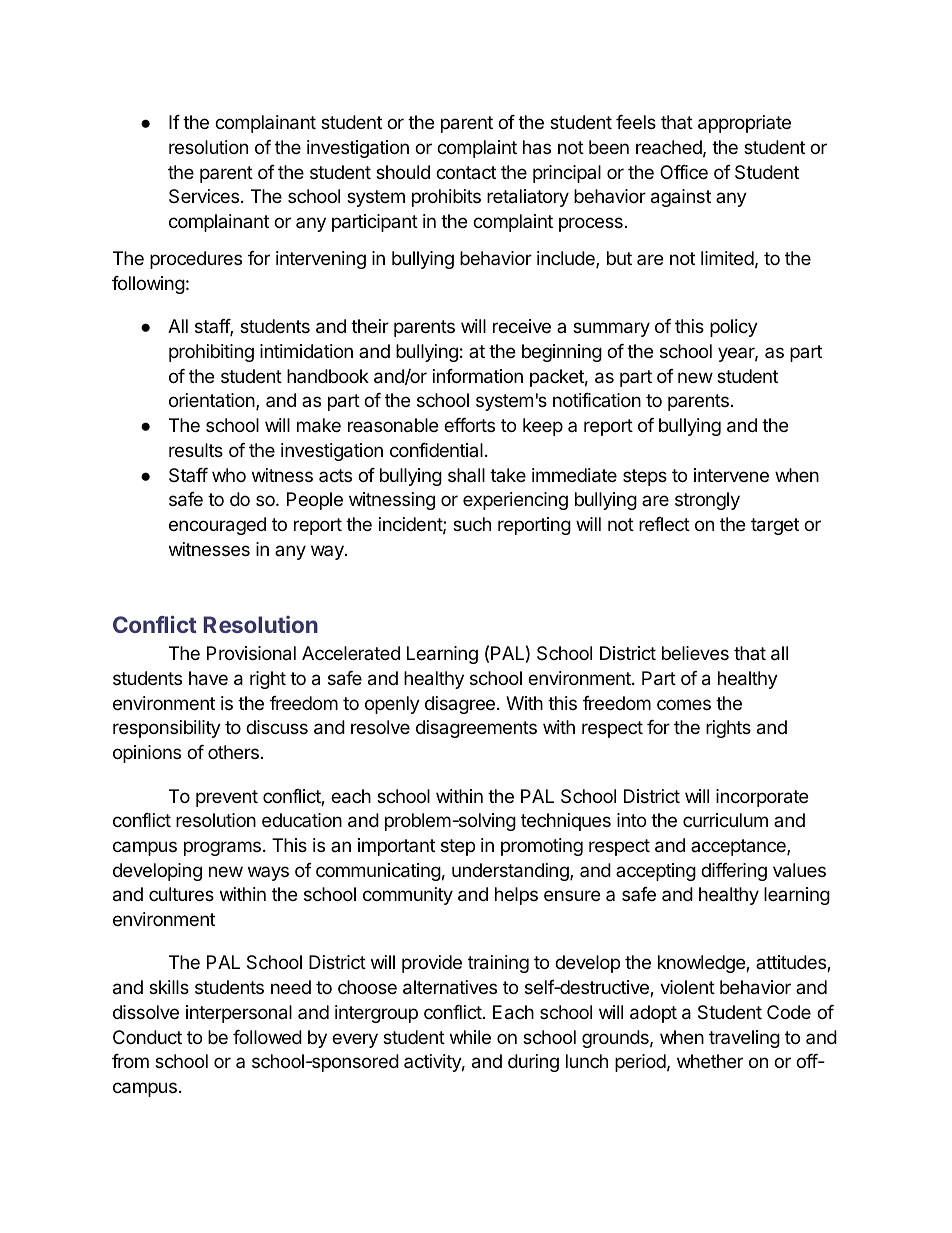  What do you see at coordinates (695, 653) in the document?
I see `believes` at bounding box center [695, 653].
